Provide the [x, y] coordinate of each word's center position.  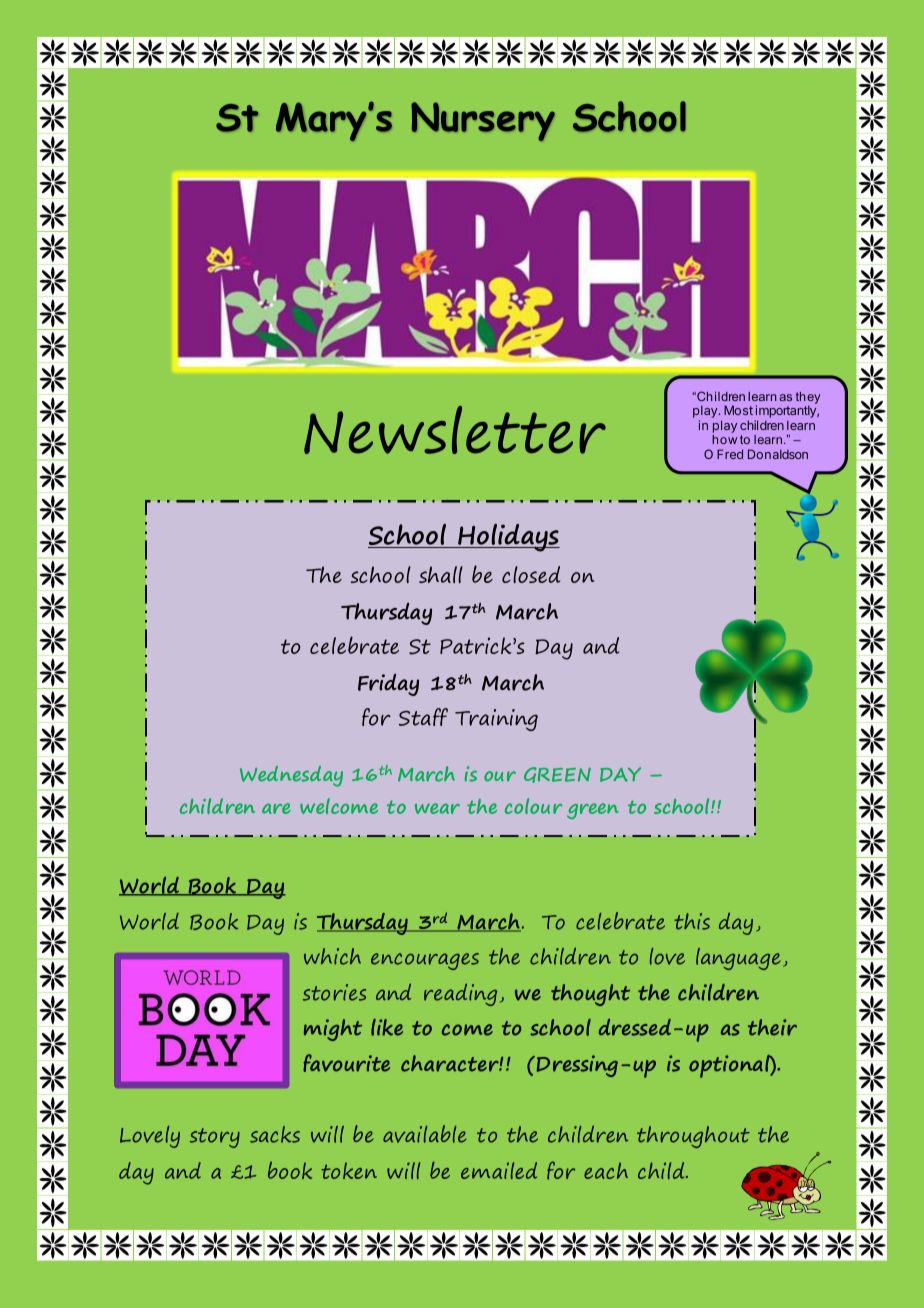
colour [533, 806]
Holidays [508, 538]
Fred [730, 454]
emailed [499, 1170]
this [692, 921]
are [276, 808]
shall [441, 574]
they [808, 399]
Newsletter [455, 430]
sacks [275, 1134]
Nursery [483, 121]
